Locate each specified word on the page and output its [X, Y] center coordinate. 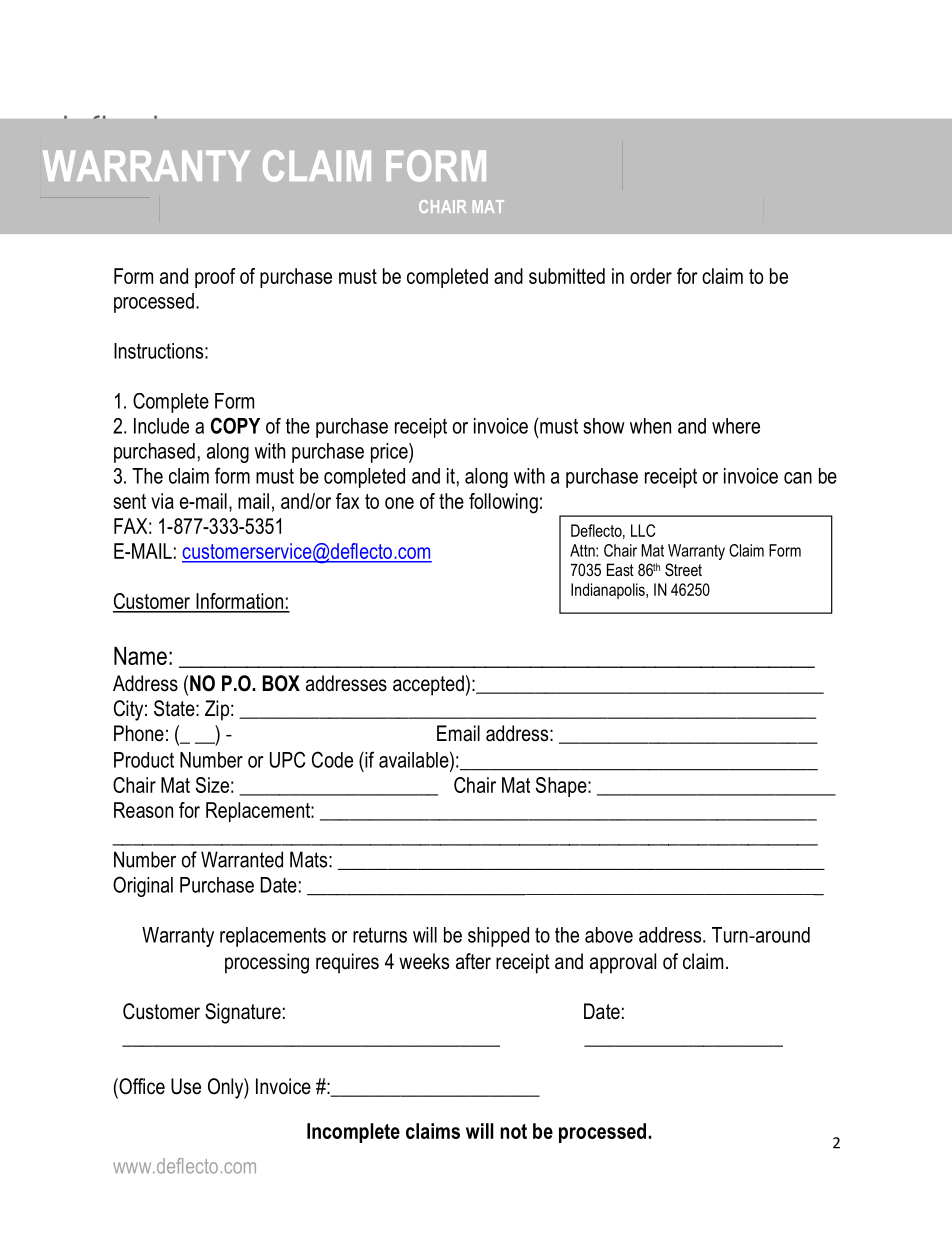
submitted [567, 276]
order [651, 276]
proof [215, 278]
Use [186, 1086]
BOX [281, 683]
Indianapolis [609, 591]
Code [332, 759]
